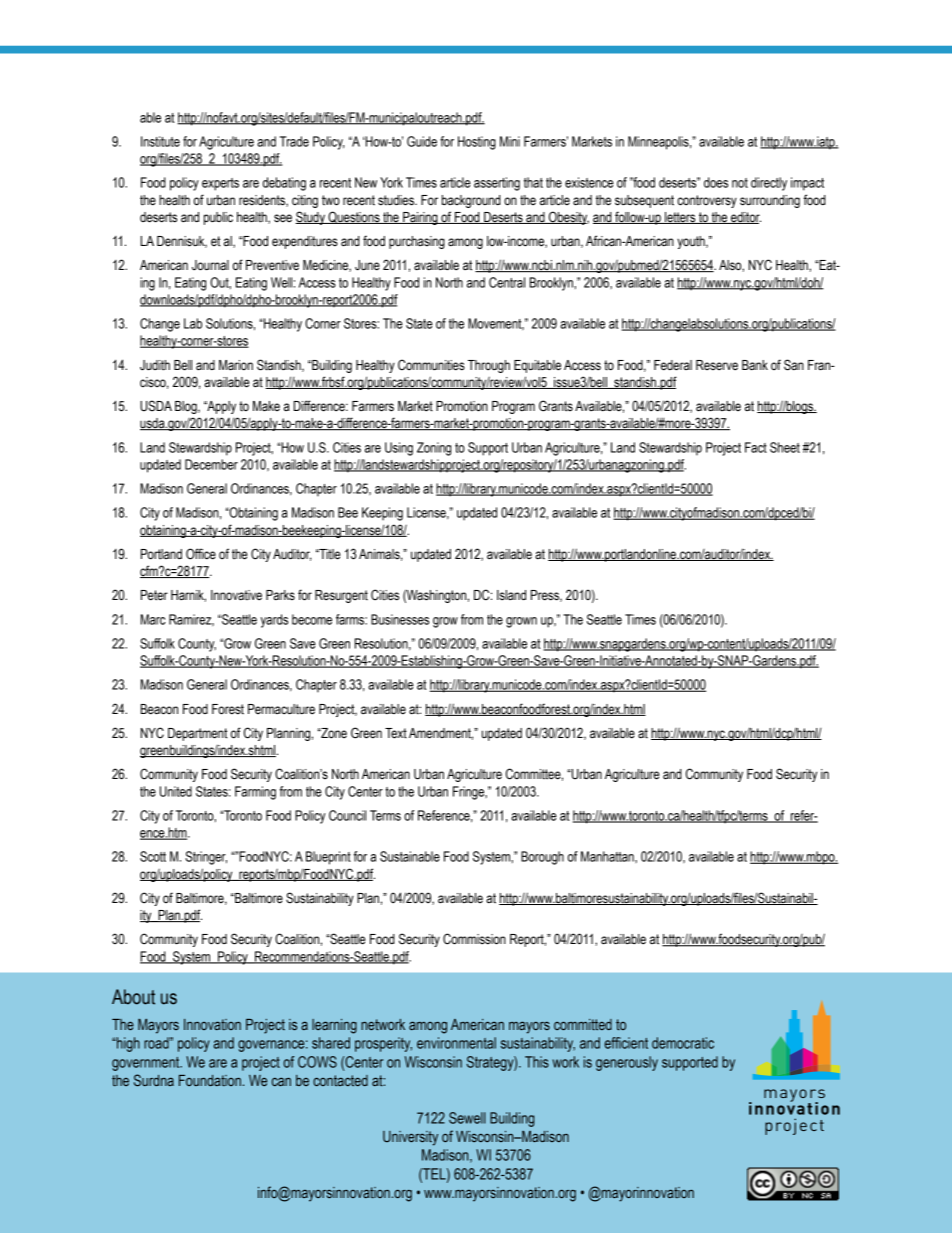 The height and width of the screenshot is (1233, 952). Describe the element at coordinates (716, 182) in the screenshot. I see `does` at that location.
